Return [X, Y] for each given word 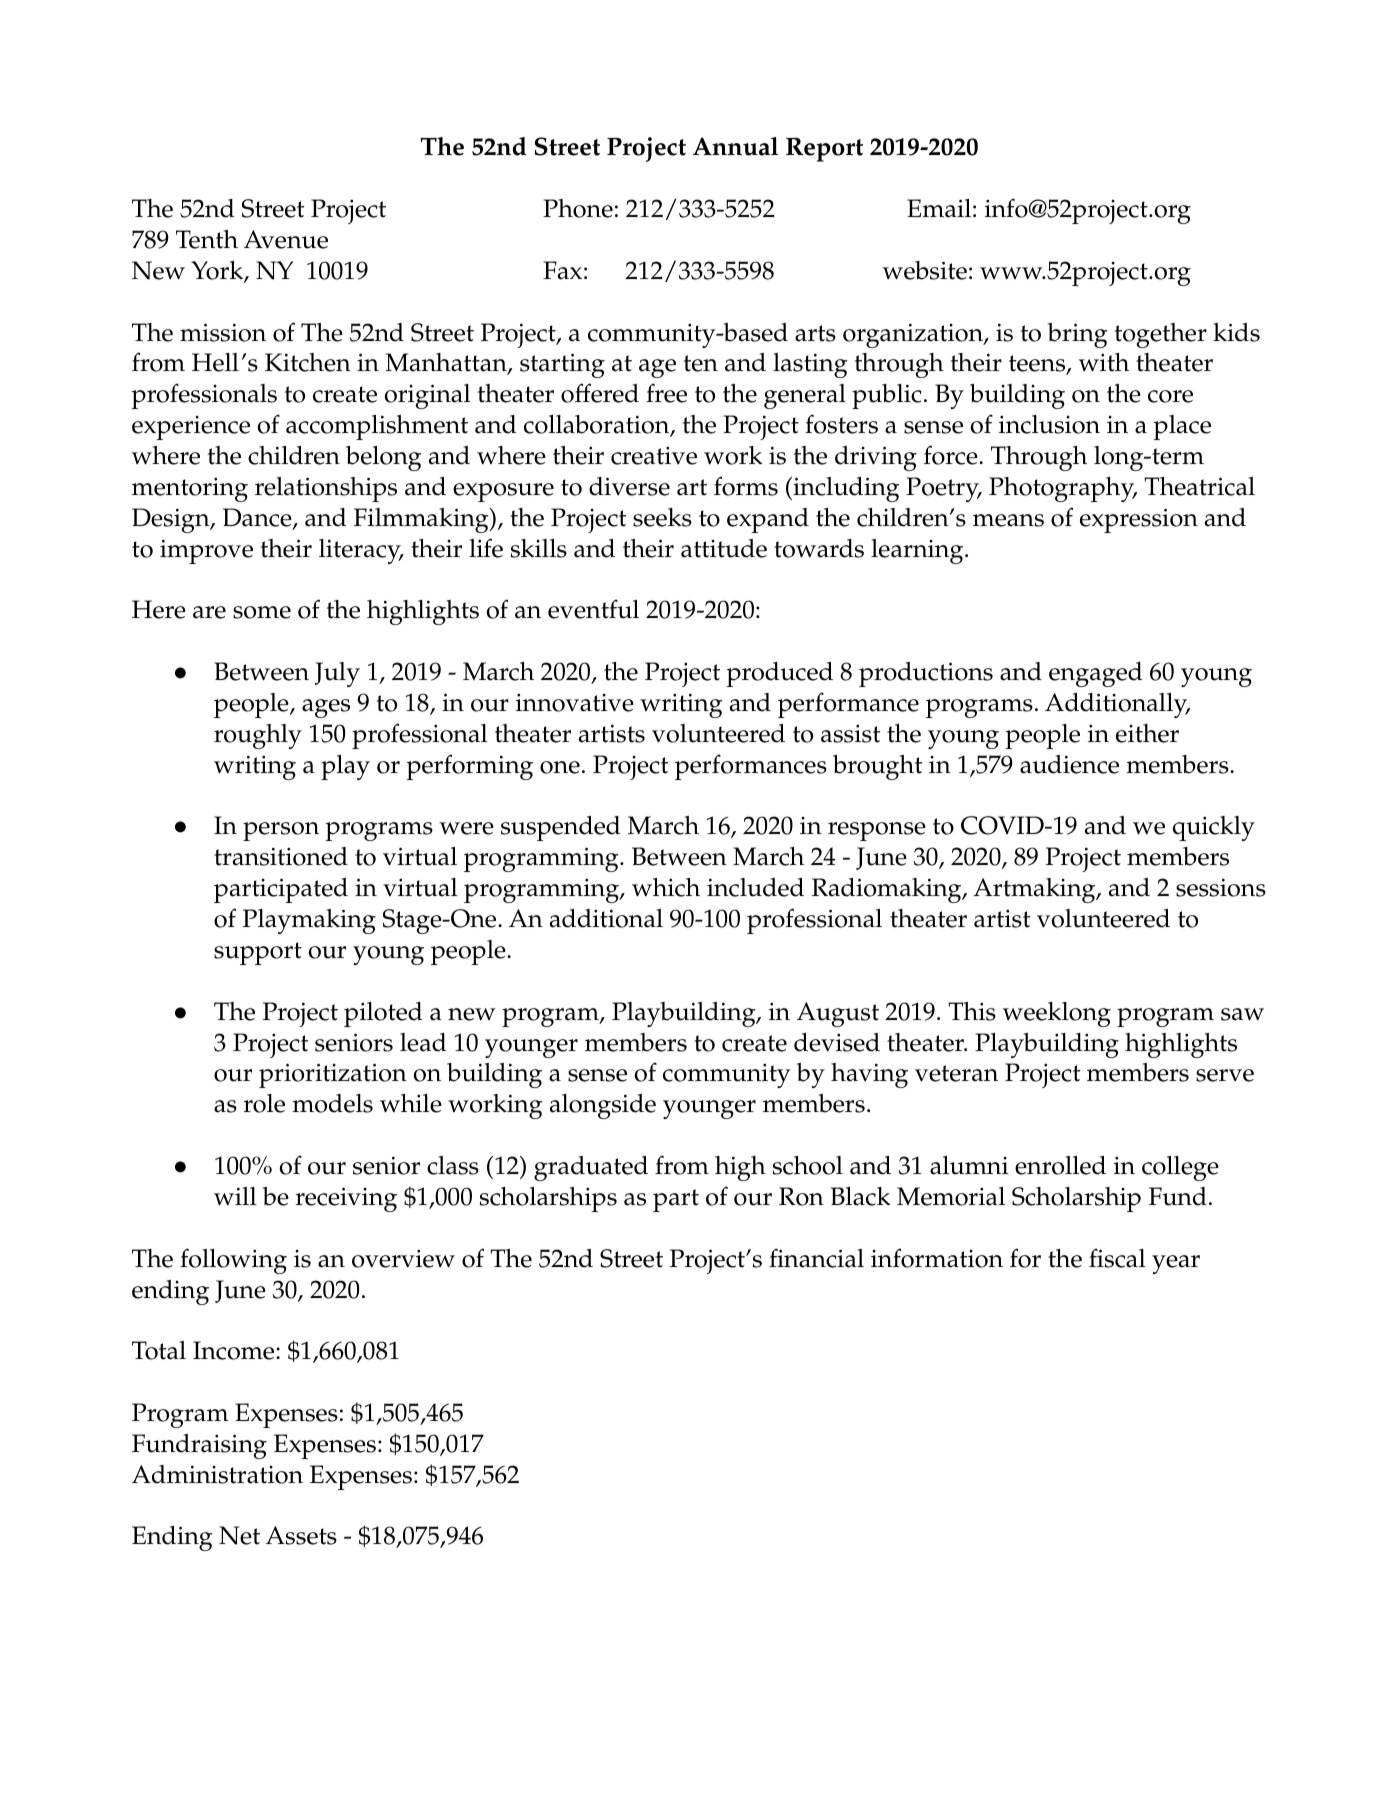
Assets [301, 1535]
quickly [1214, 828]
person [281, 831]
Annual [735, 146]
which [666, 887]
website [925, 270]
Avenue [286, 239]
